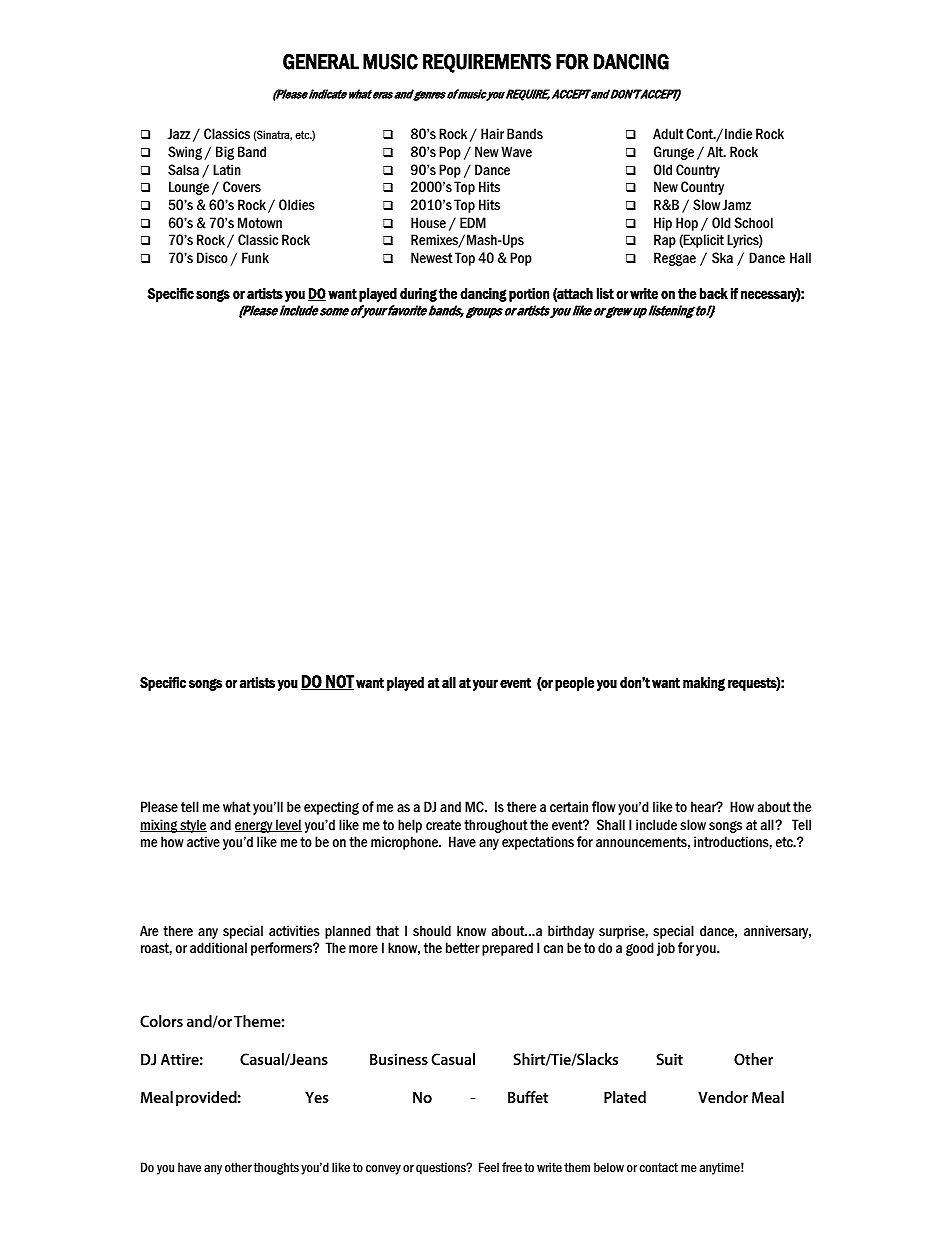  I want to click on other, so click(238, 1167).
